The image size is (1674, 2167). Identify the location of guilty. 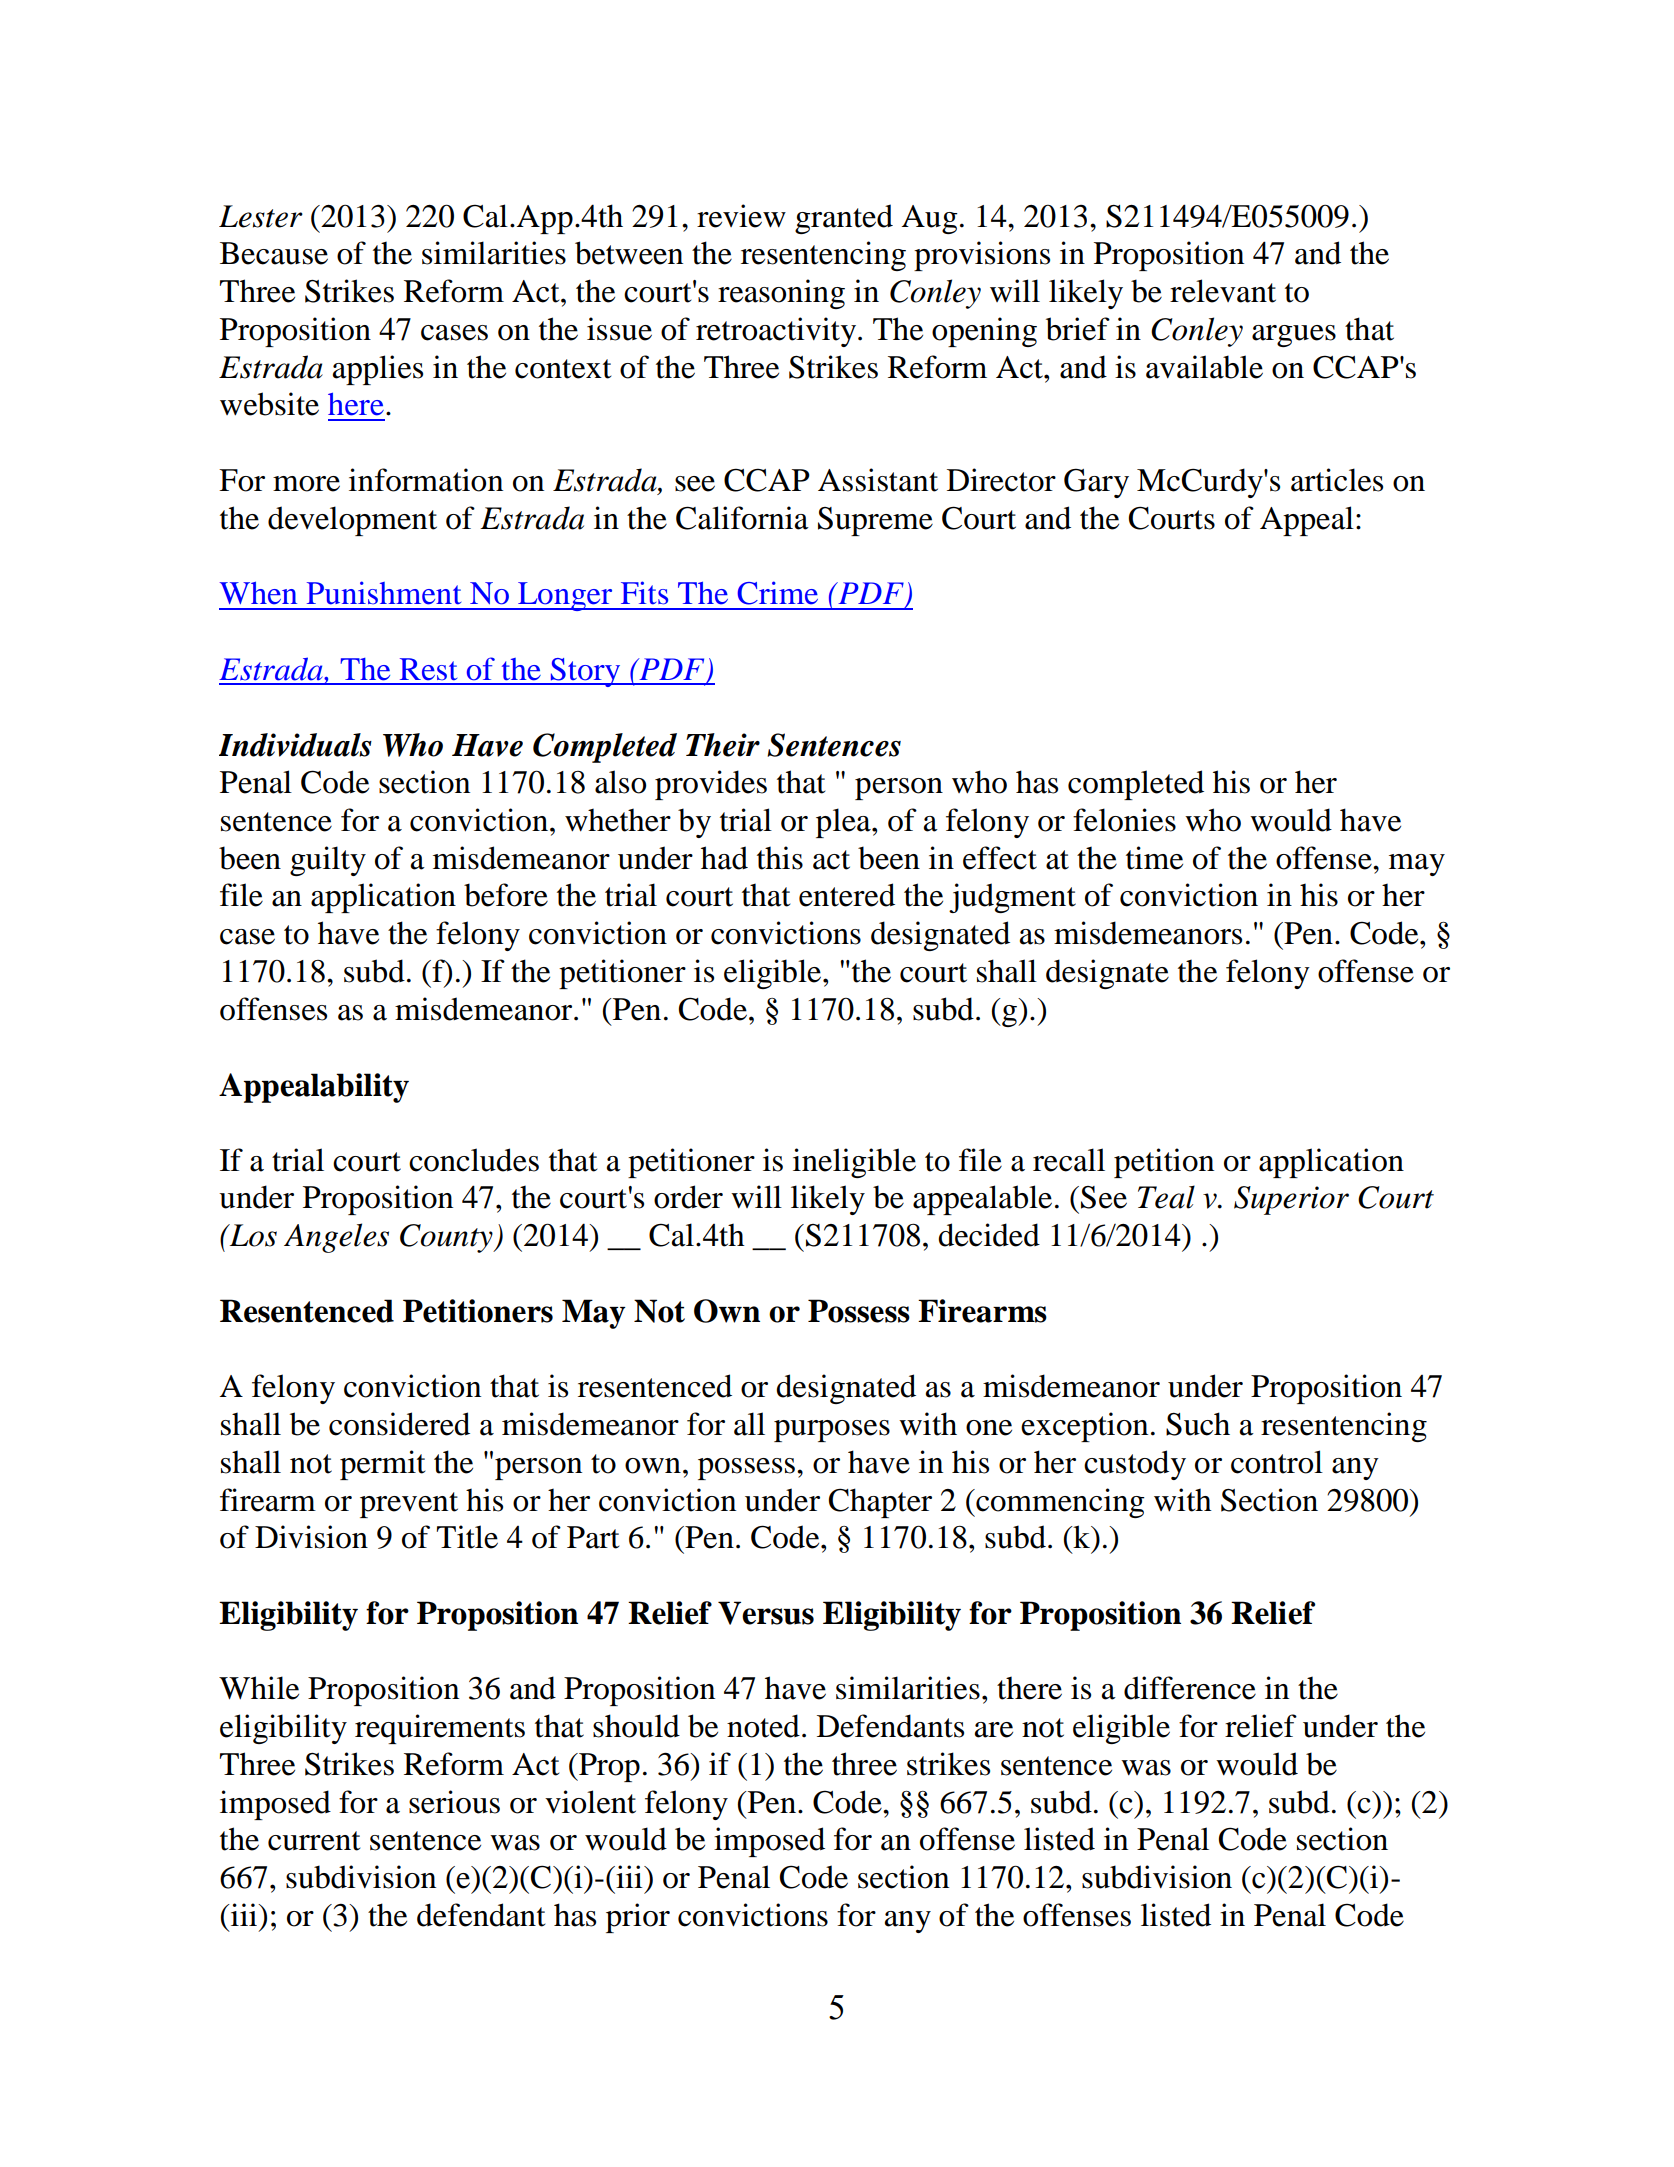
(328, 861).
